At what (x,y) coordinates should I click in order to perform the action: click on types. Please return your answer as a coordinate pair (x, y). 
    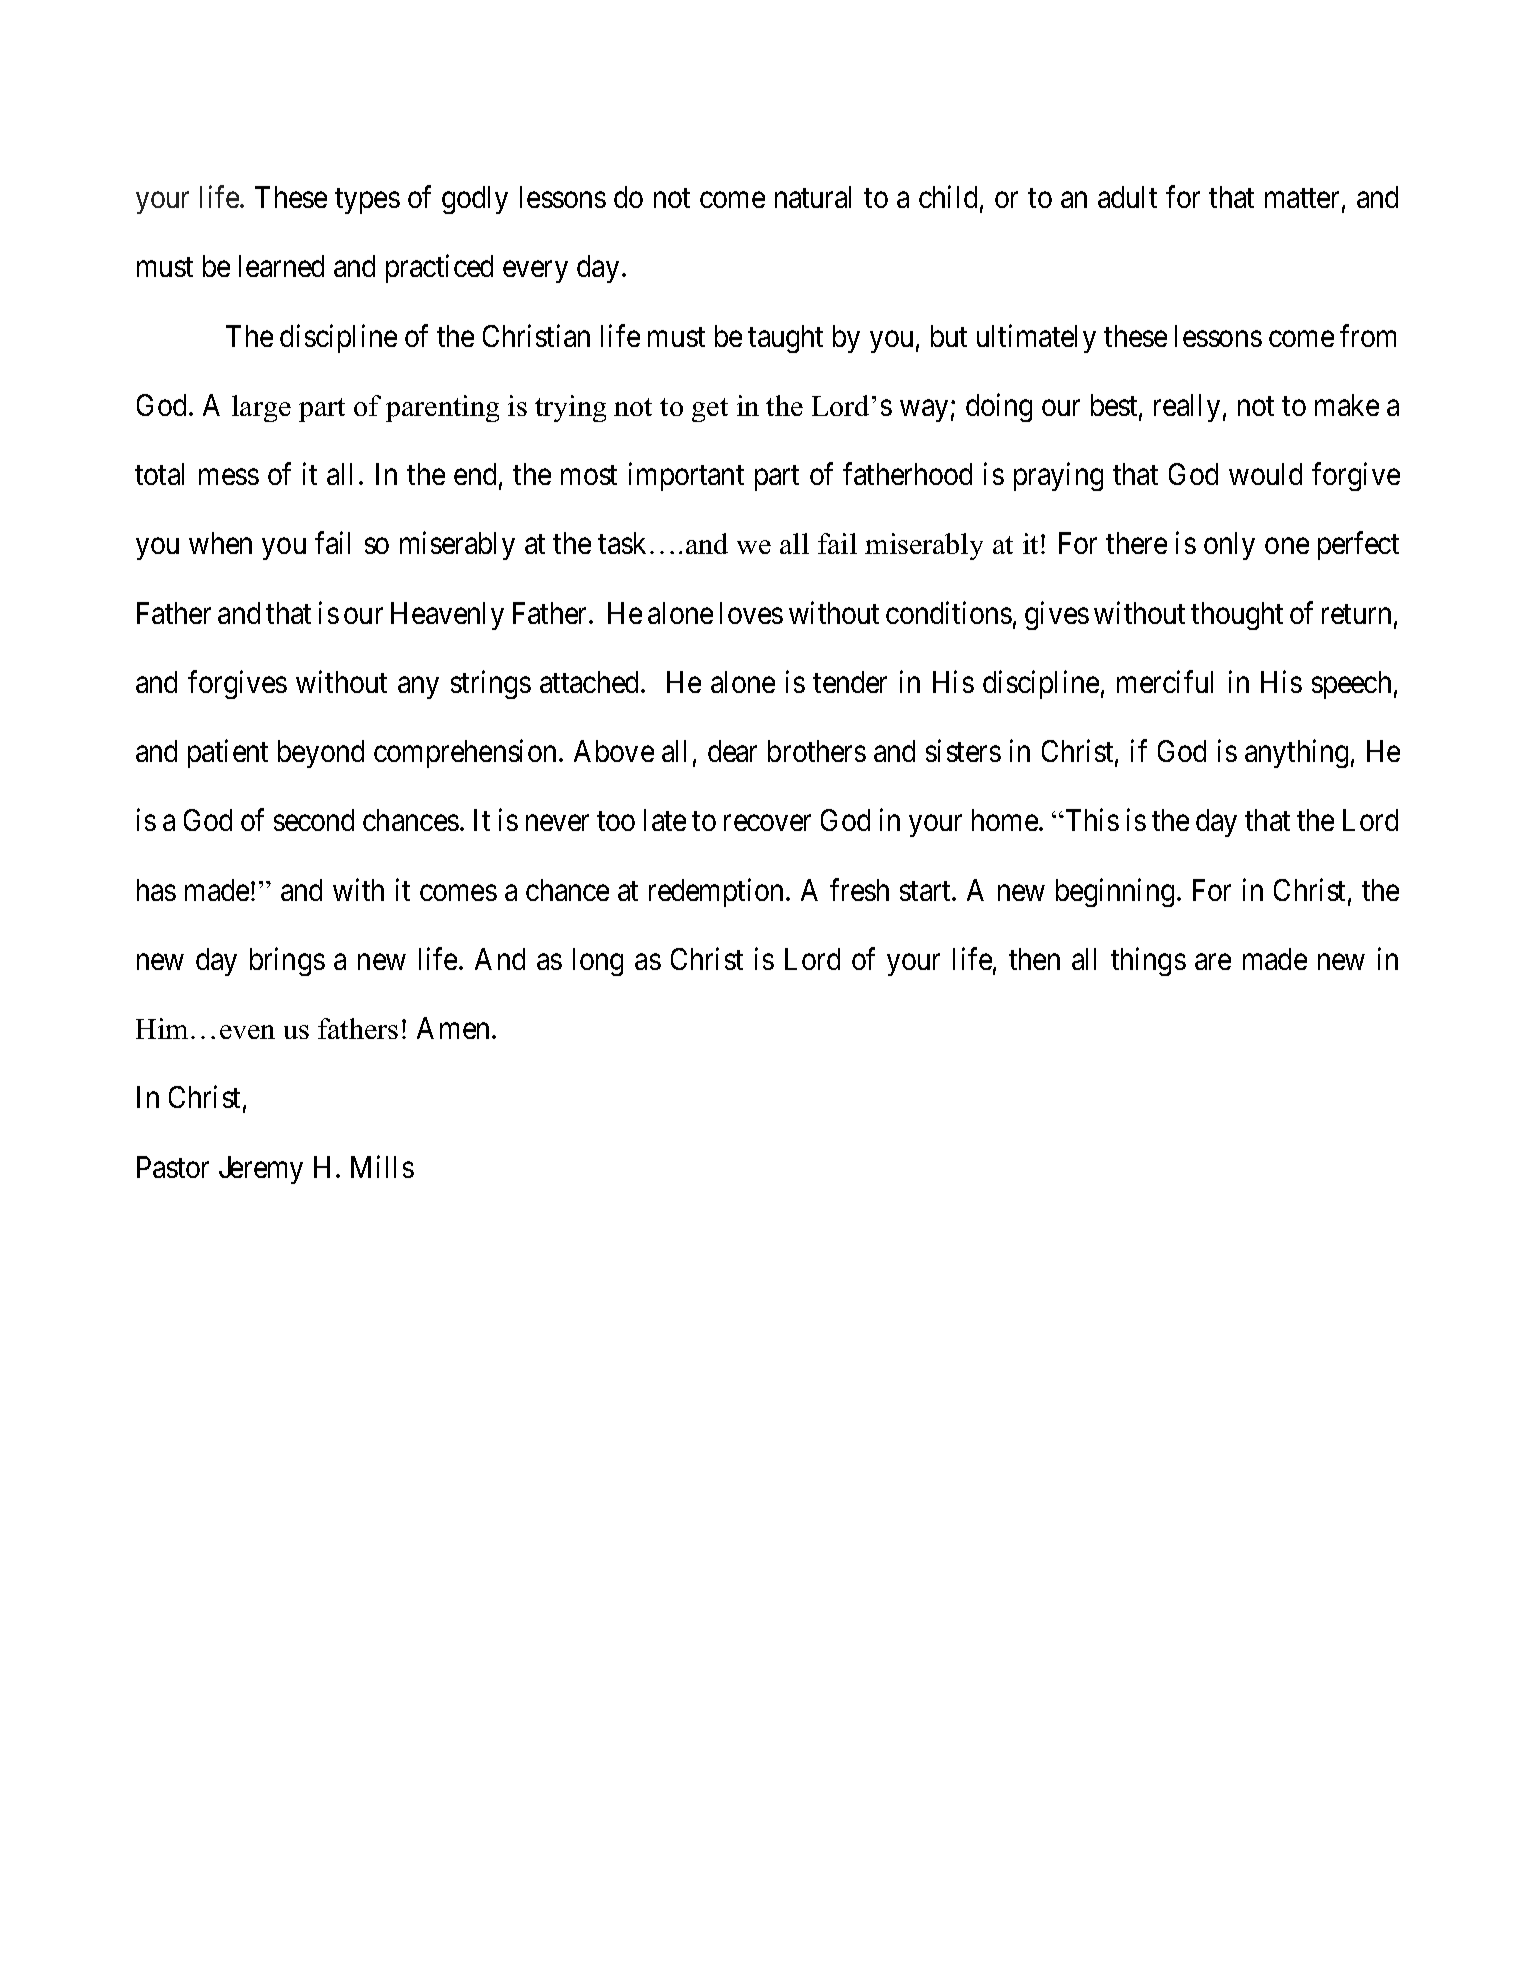
    Looking at the image, I should click on (367, 201).
